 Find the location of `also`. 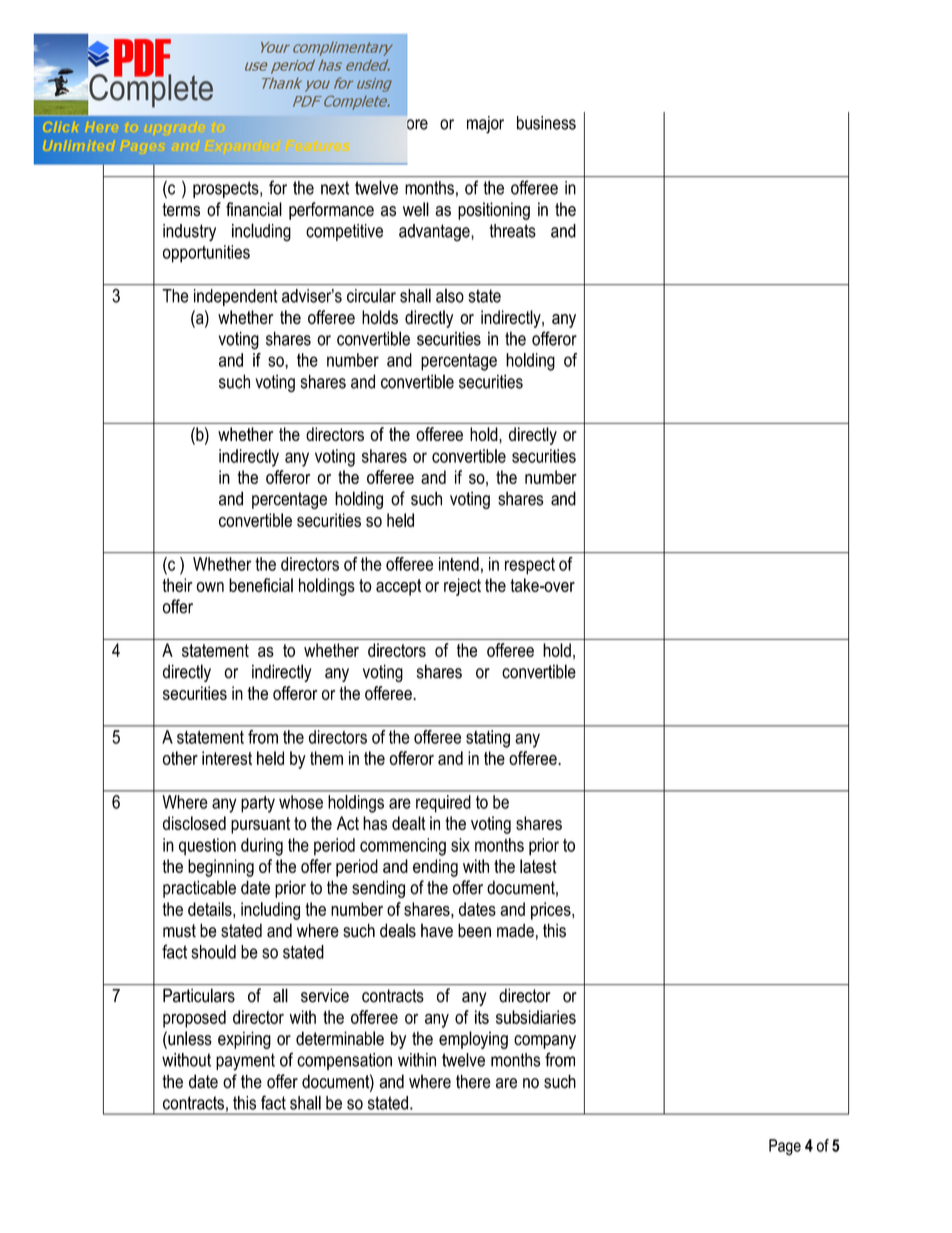

also is located at coordinates (450, 296).
